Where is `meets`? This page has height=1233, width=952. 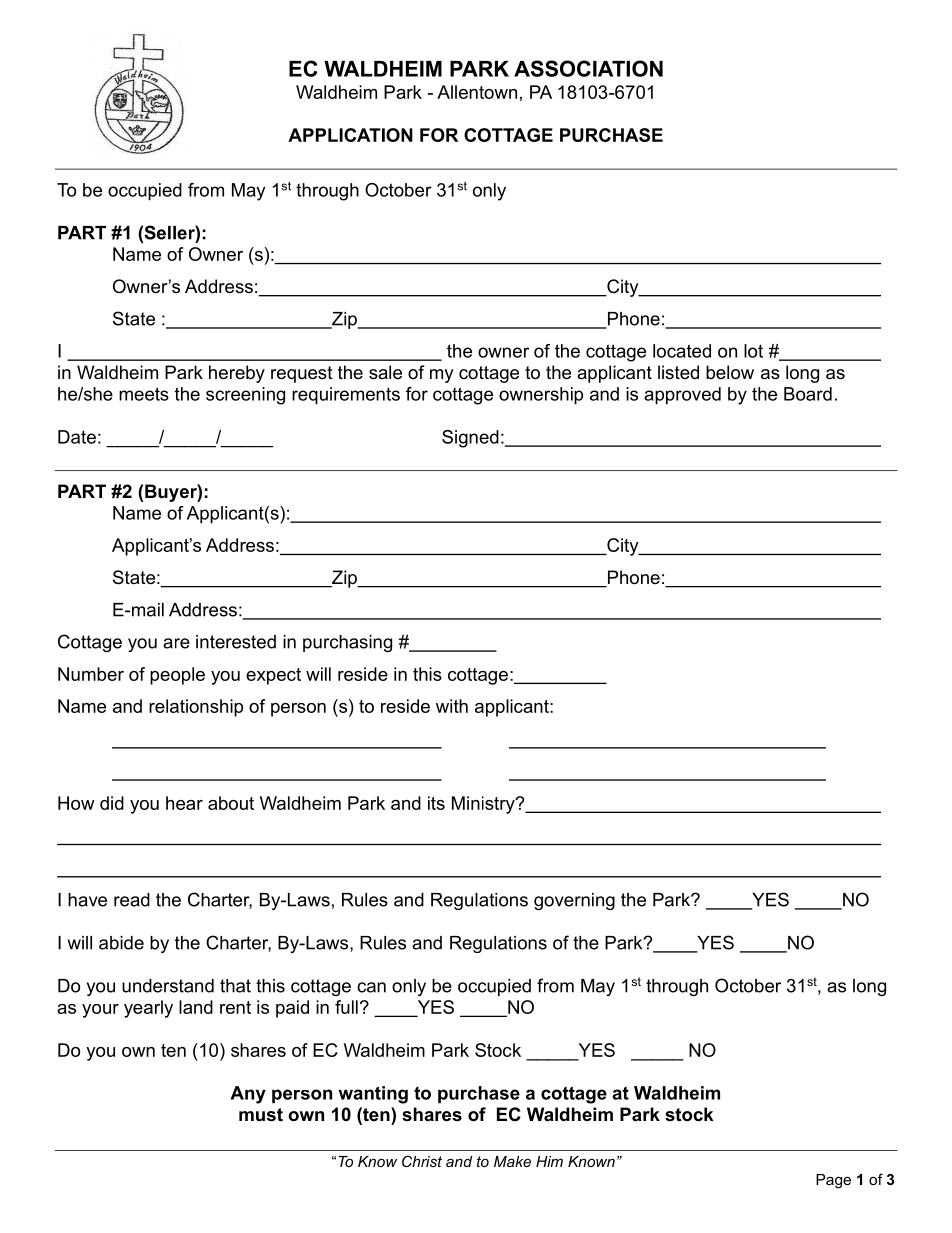 meets is located at coordinates (144, 394).
